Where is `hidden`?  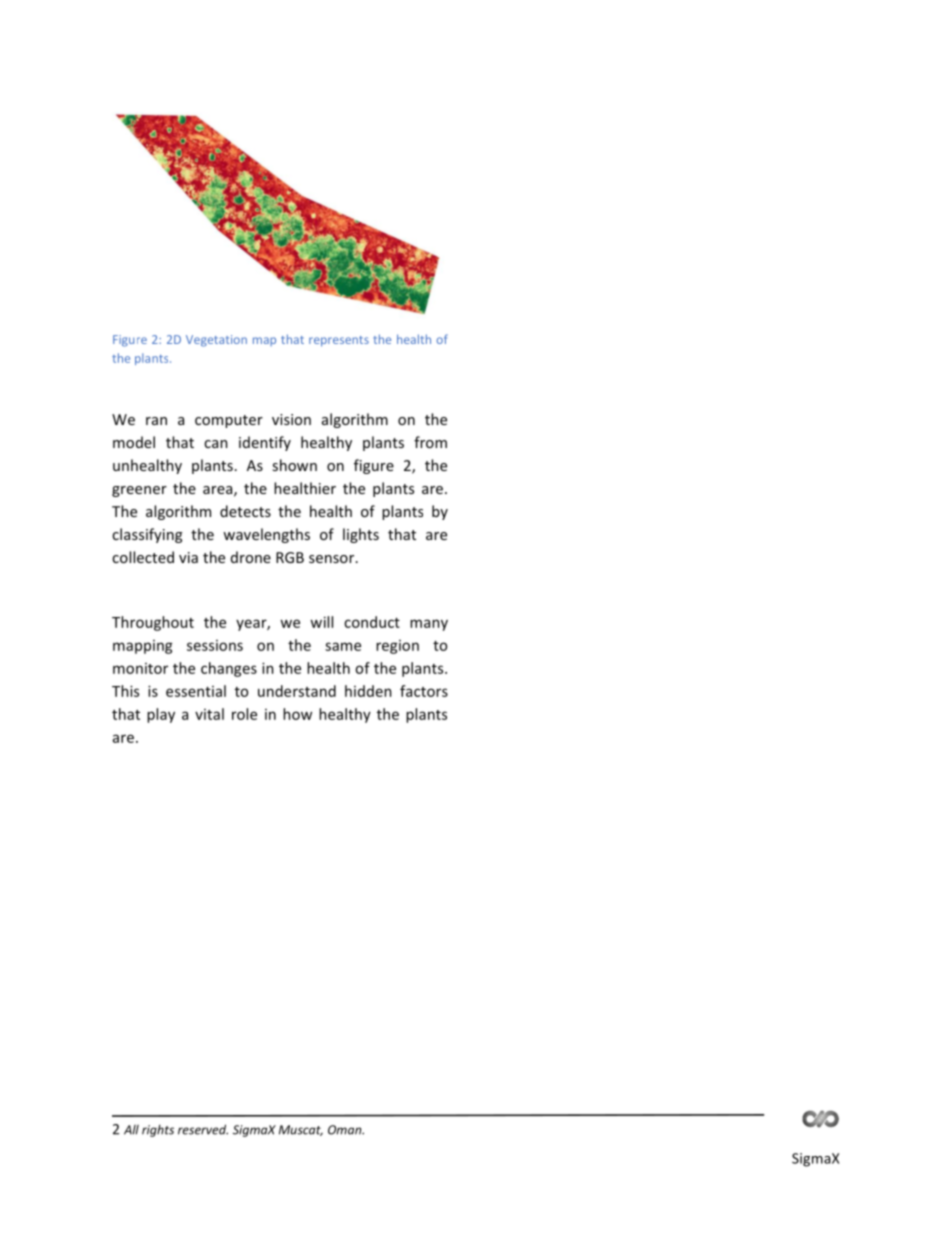 hidden is located at coordinates (368, 691).
